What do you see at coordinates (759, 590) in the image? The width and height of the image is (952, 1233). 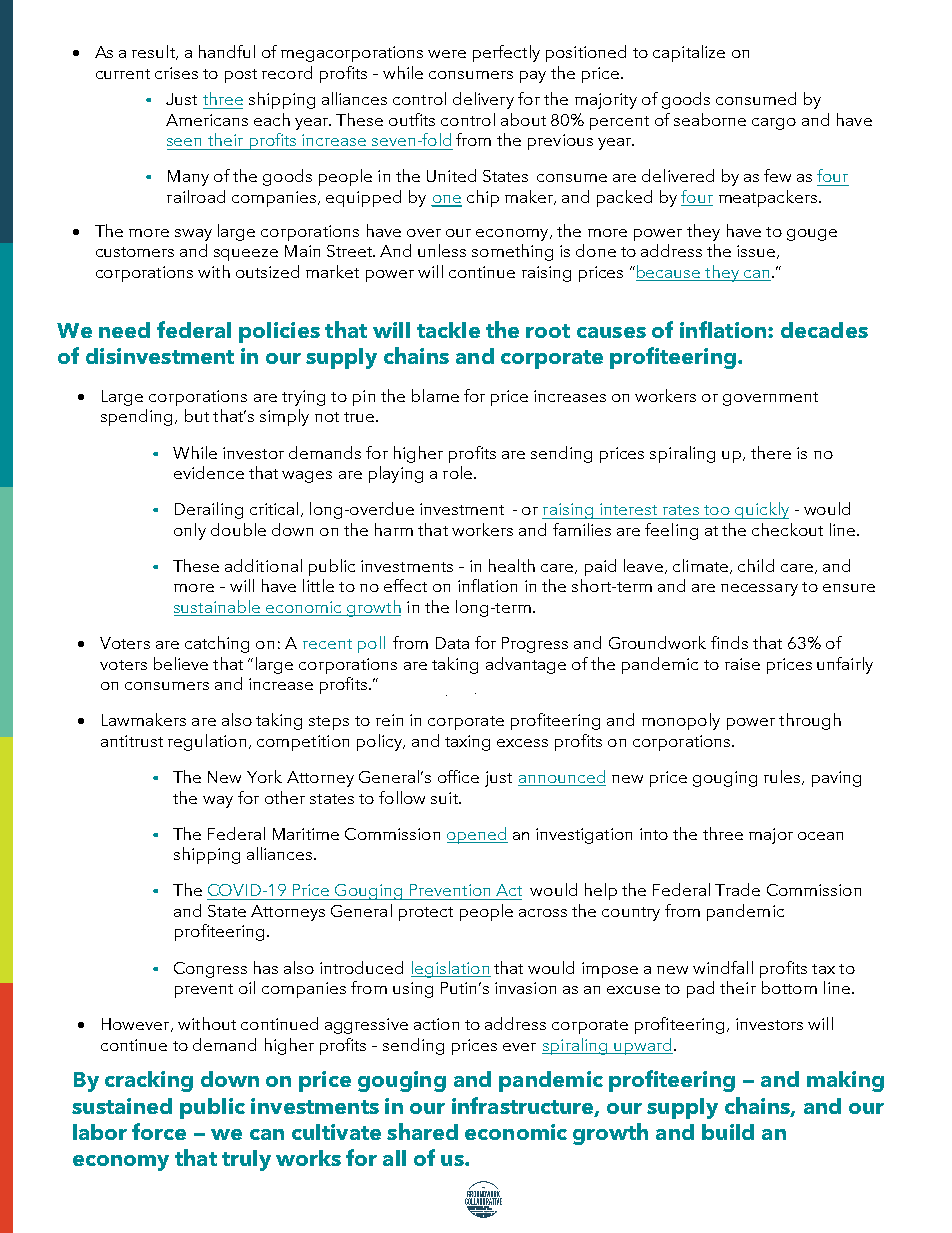 I see `necessary` at bounding box center [759, 590].
